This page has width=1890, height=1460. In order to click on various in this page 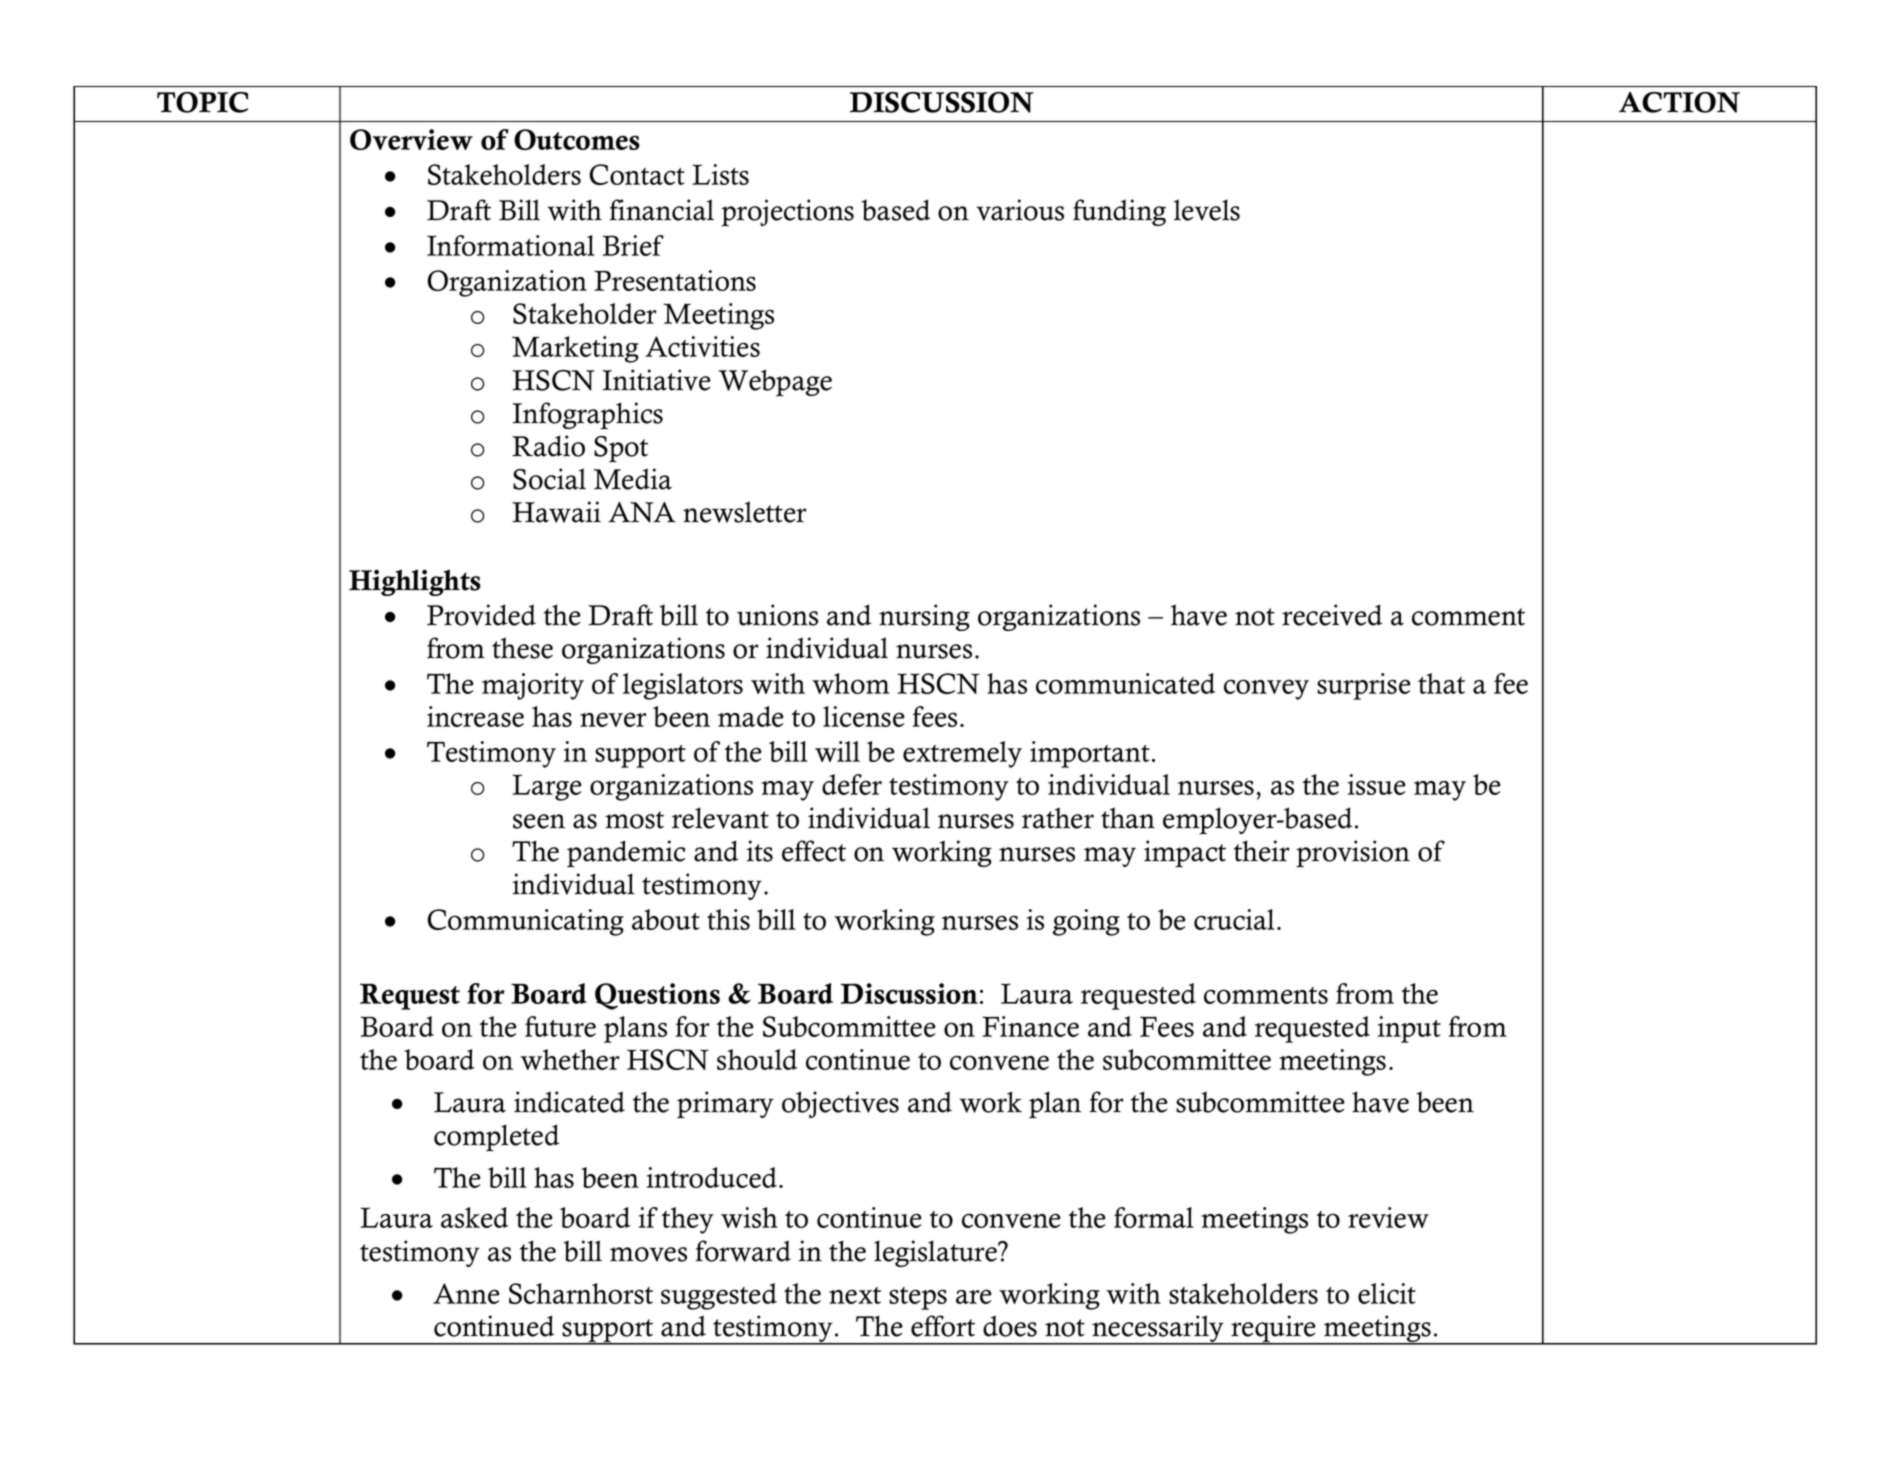, I will do `click(1020, 210)`.
